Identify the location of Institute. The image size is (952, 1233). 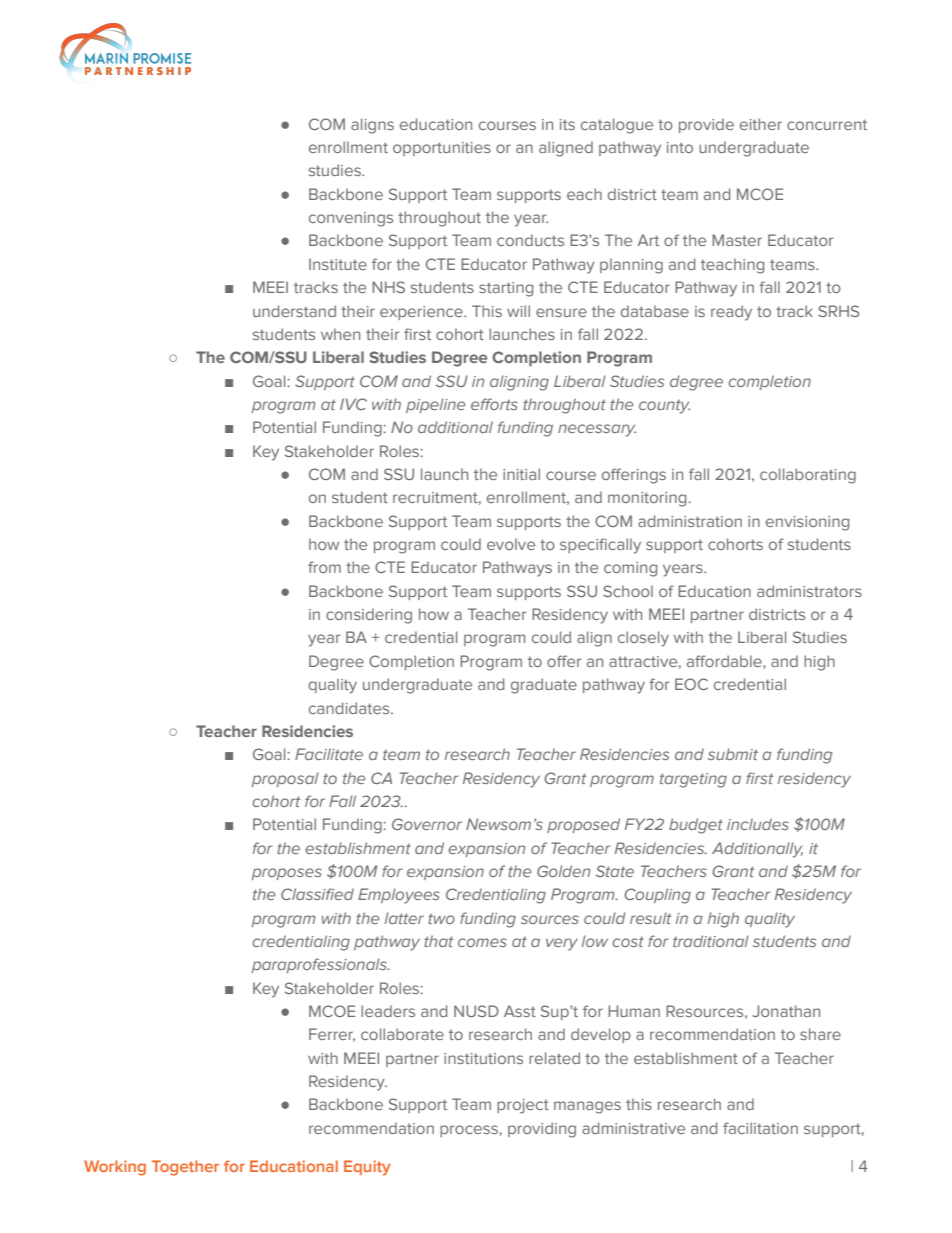
(338, 264).
